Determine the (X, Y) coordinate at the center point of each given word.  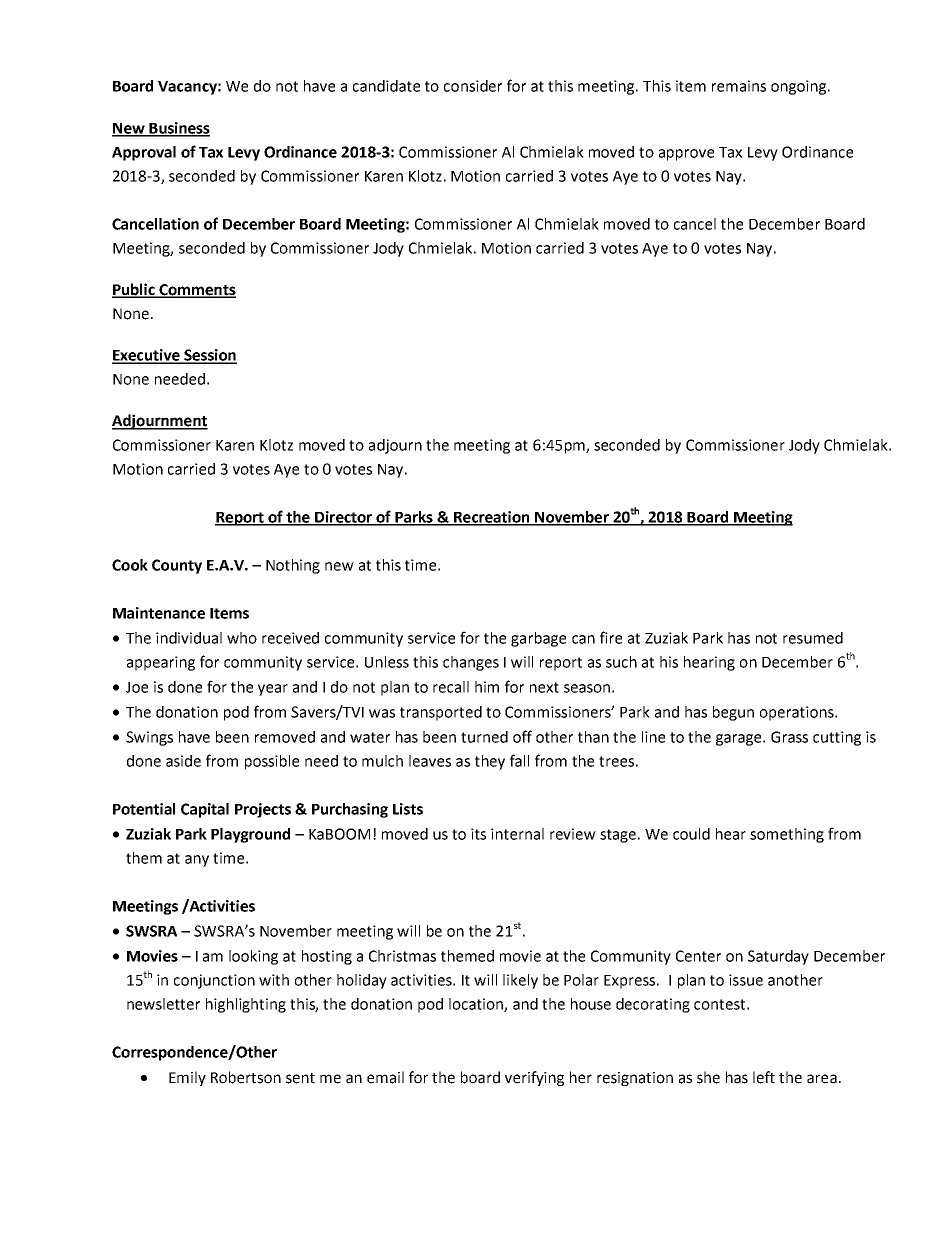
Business (178, 129)
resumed (813, 638)
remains (739, 86)
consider (473, 86)
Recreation (492, 518)
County (177, 566)
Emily (187, 1078)
